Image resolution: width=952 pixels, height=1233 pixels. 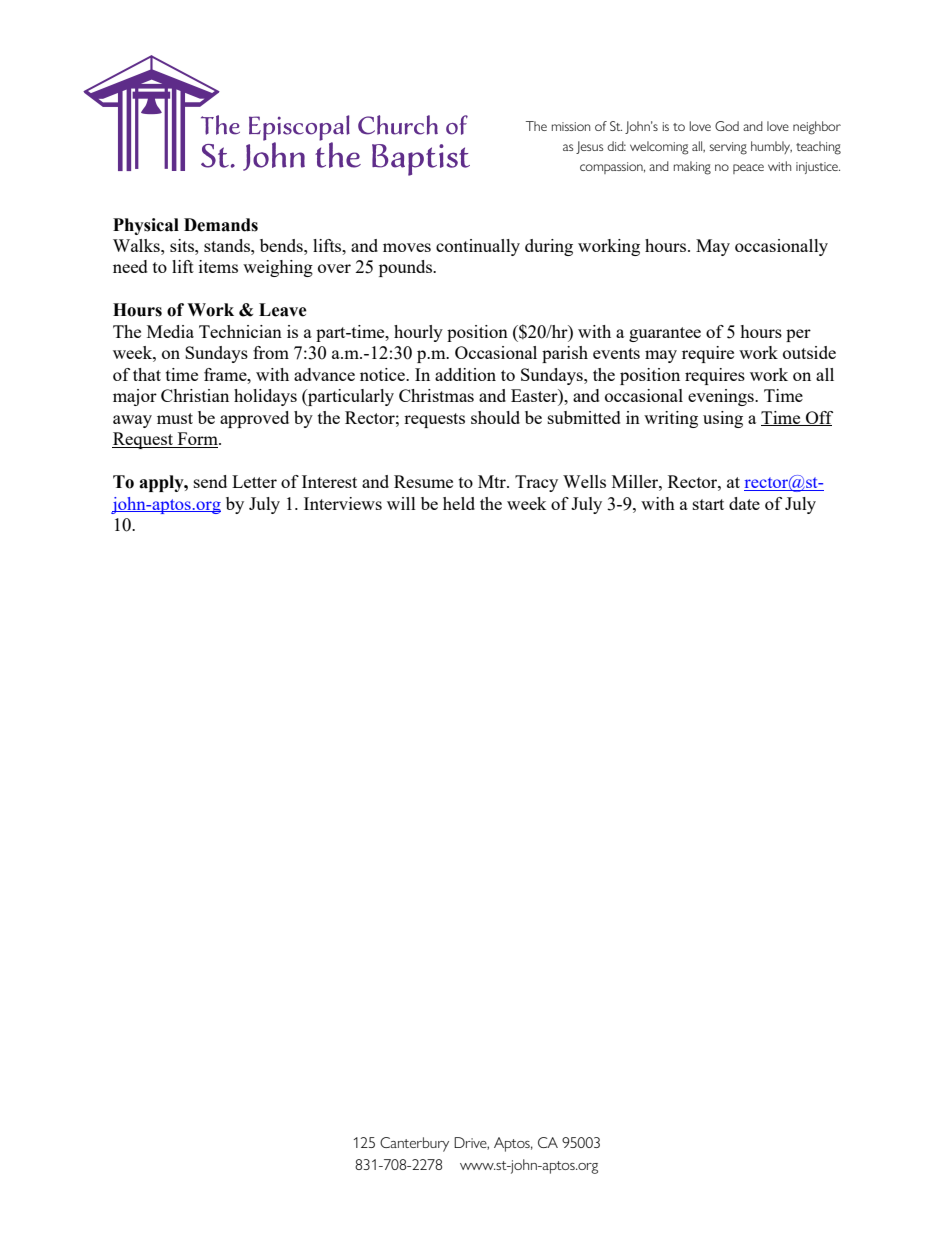 What do you see at coordinates (708, 504) in the page?
I see `start` at bounding box center [708, 504].
